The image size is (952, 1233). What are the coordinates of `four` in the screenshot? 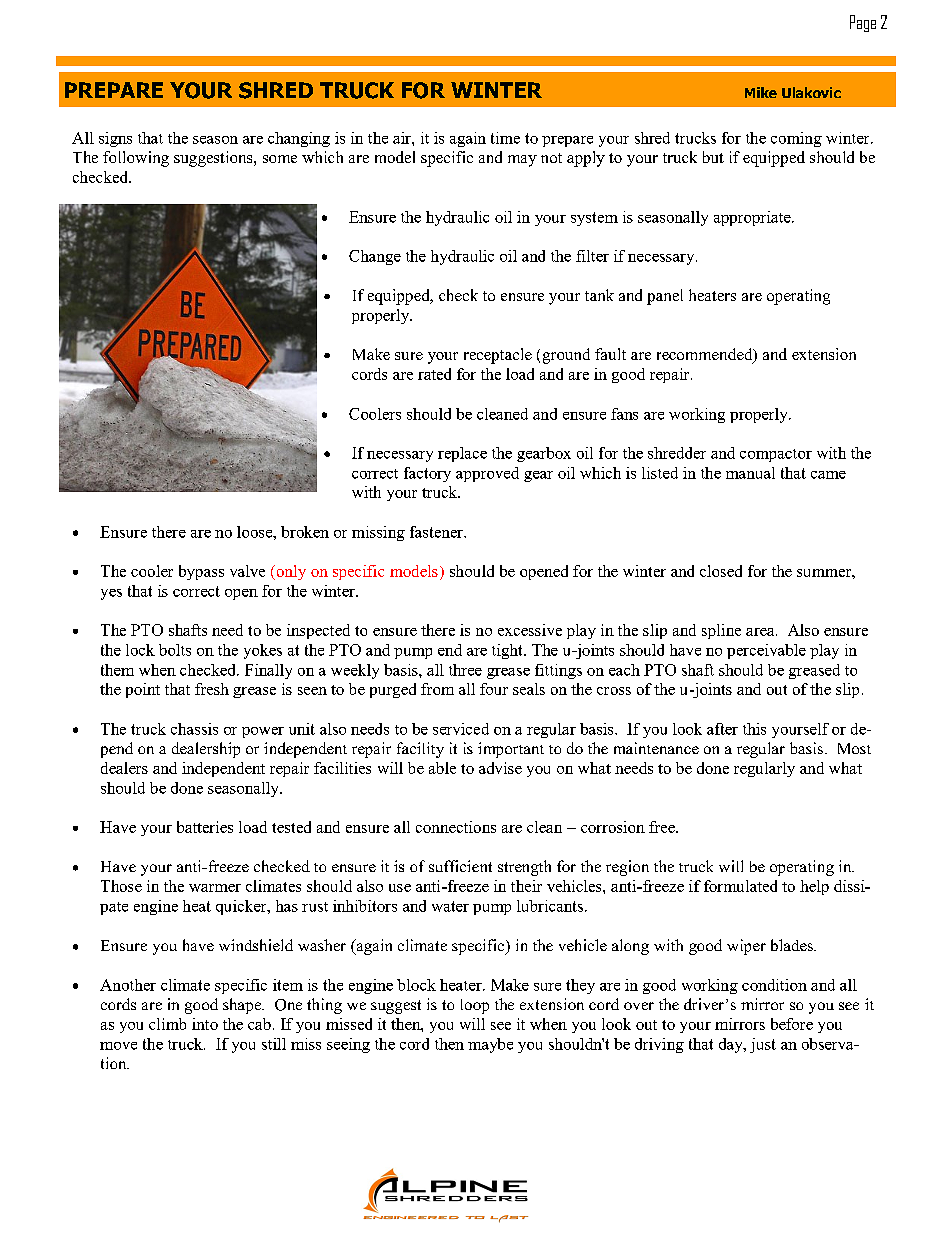 It's located at (494, 689).
